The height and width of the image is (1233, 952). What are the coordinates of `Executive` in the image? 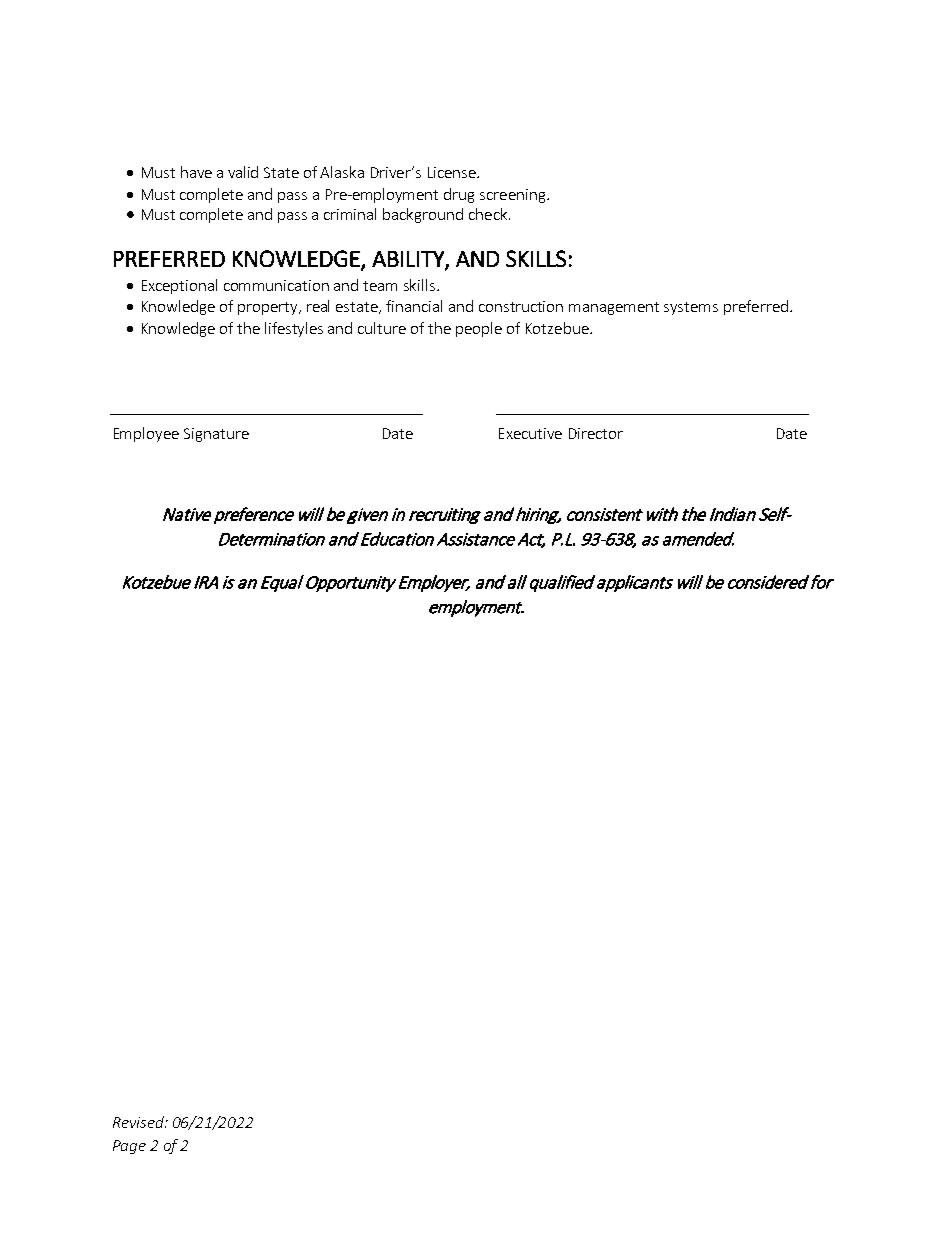 It's located at (530, 433).
